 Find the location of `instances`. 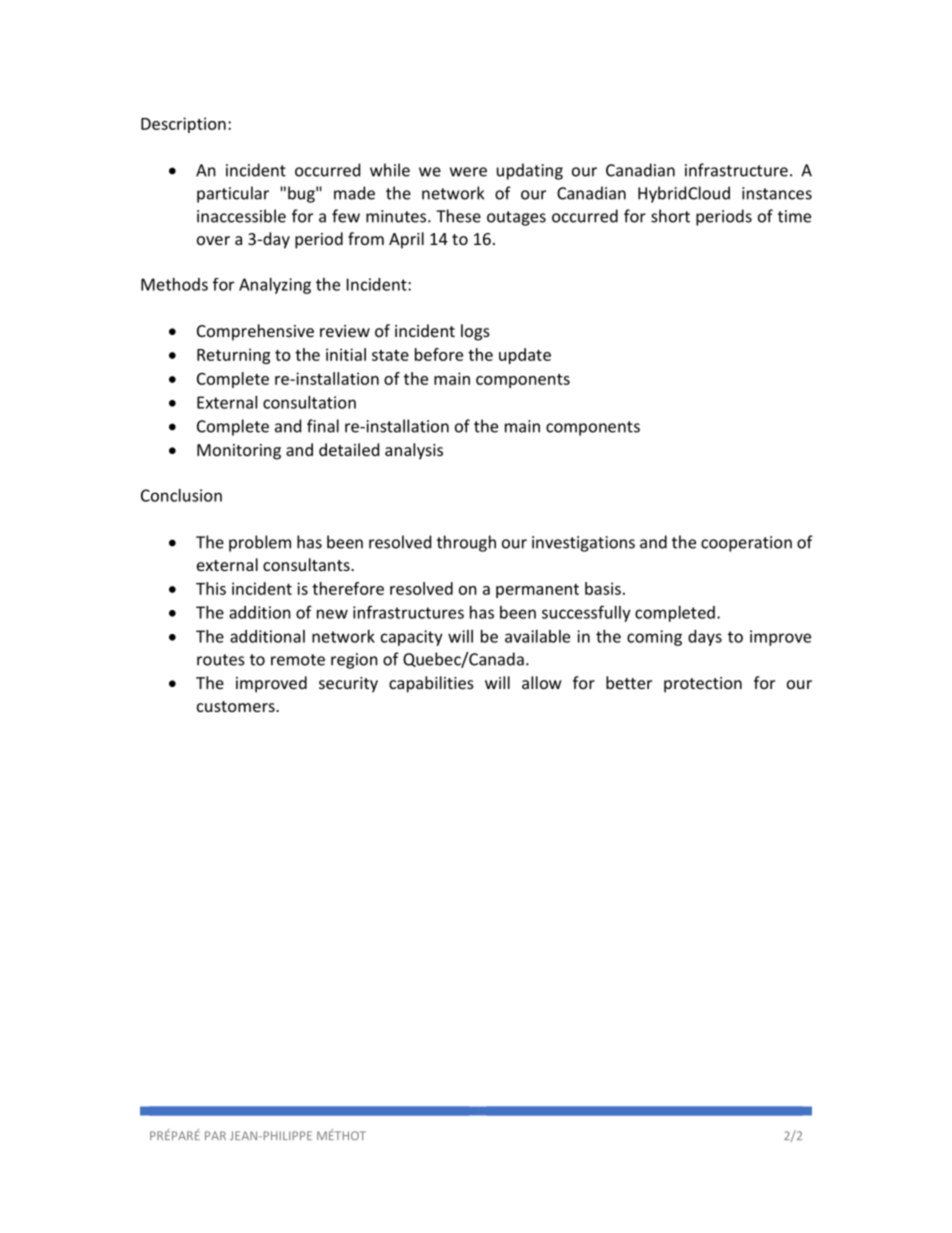

instances is located at coordinates (777, 193).
